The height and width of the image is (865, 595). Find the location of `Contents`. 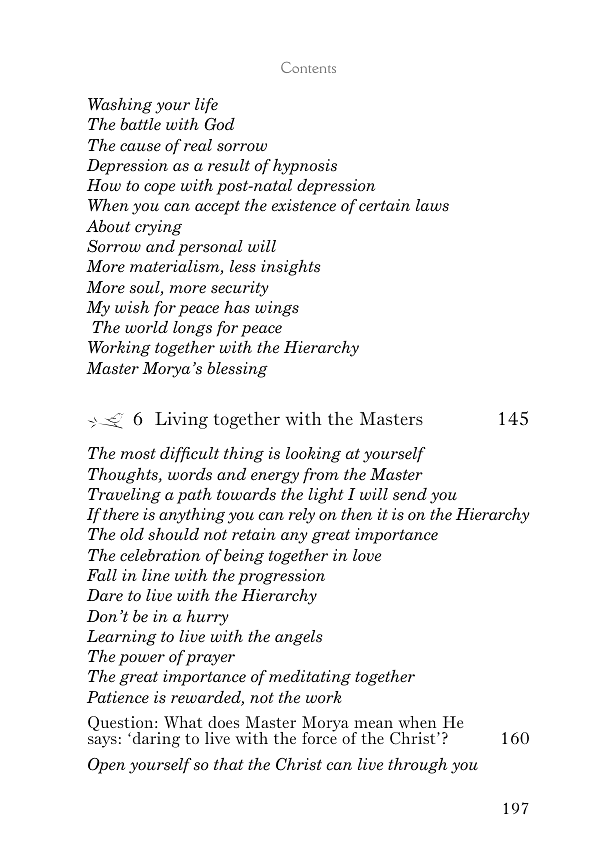

Contents is located at coordinates (308, 67).
